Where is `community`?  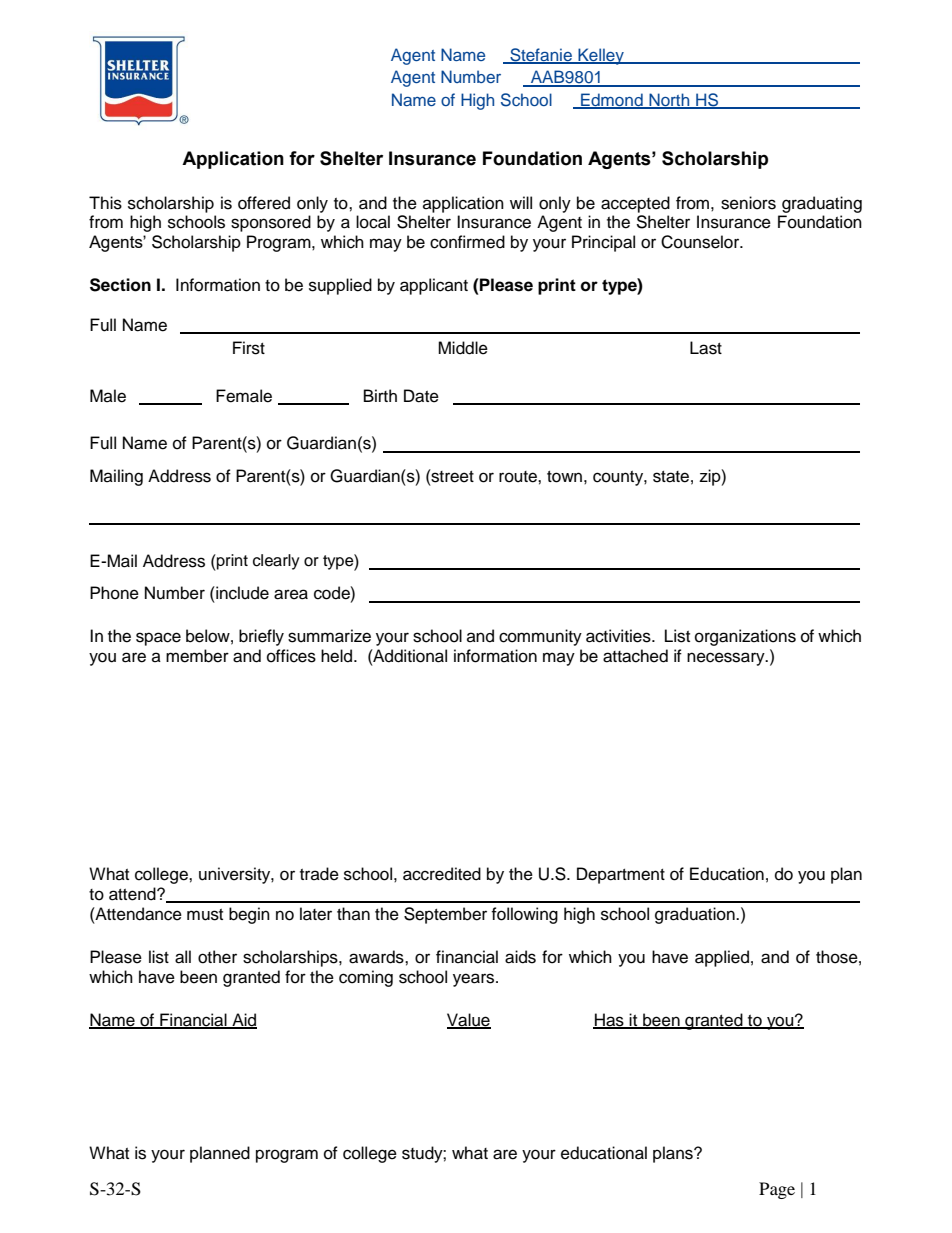
community is located at coordinates (540, 637).
